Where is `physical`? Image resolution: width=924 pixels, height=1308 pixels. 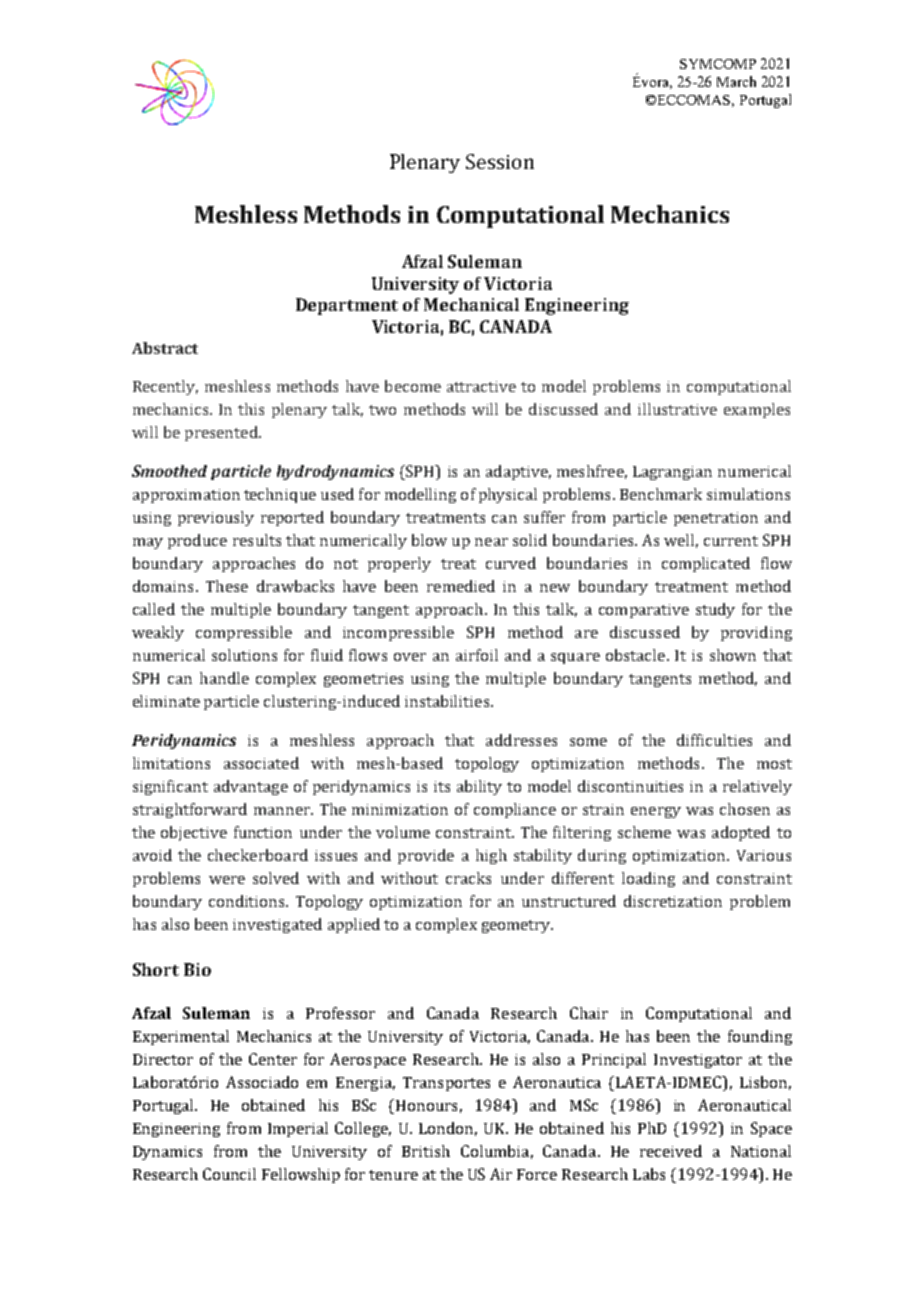 physical is located at coordinates (508, 495).
